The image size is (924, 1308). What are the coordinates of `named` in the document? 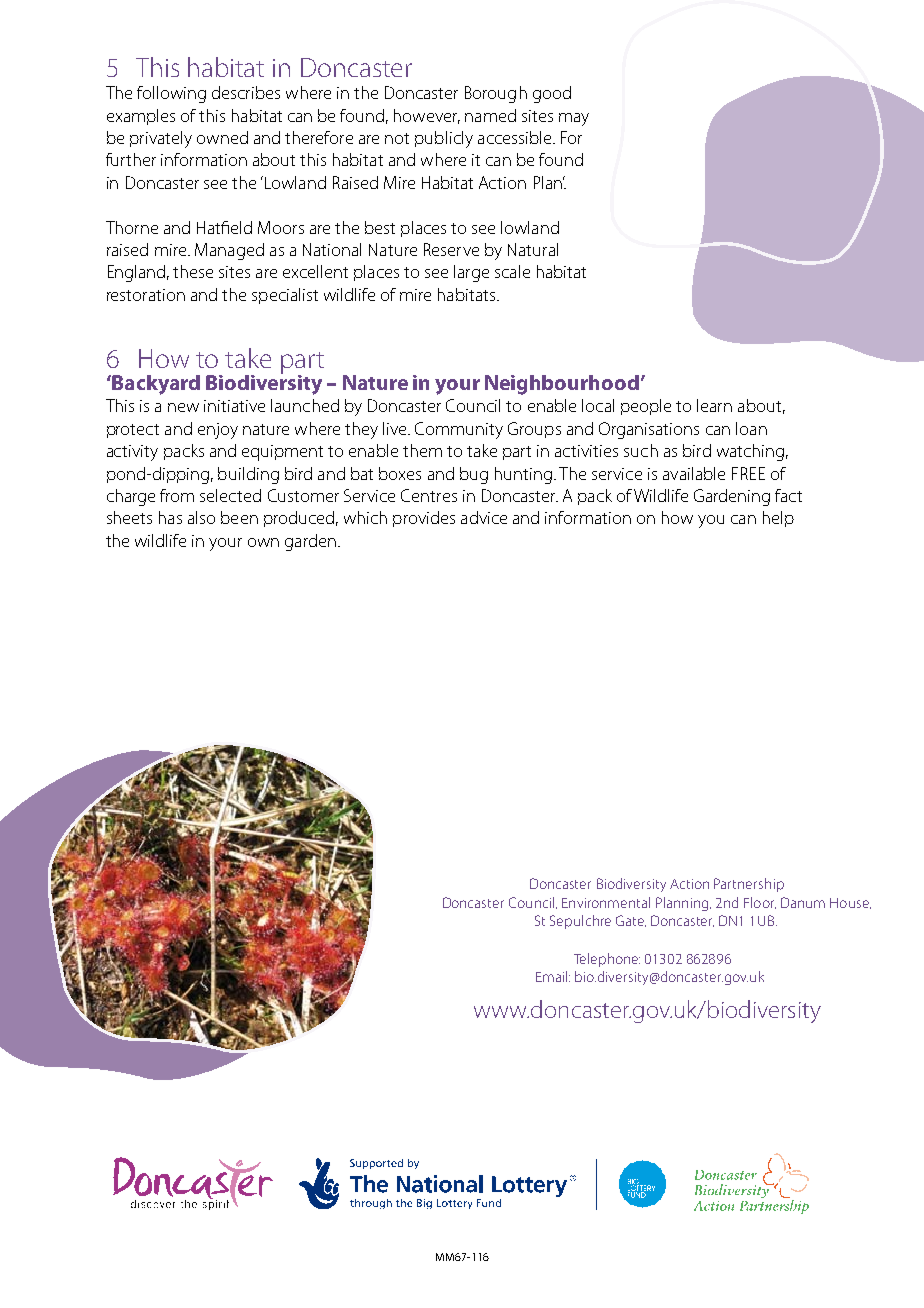 It's located at (490, 115).
